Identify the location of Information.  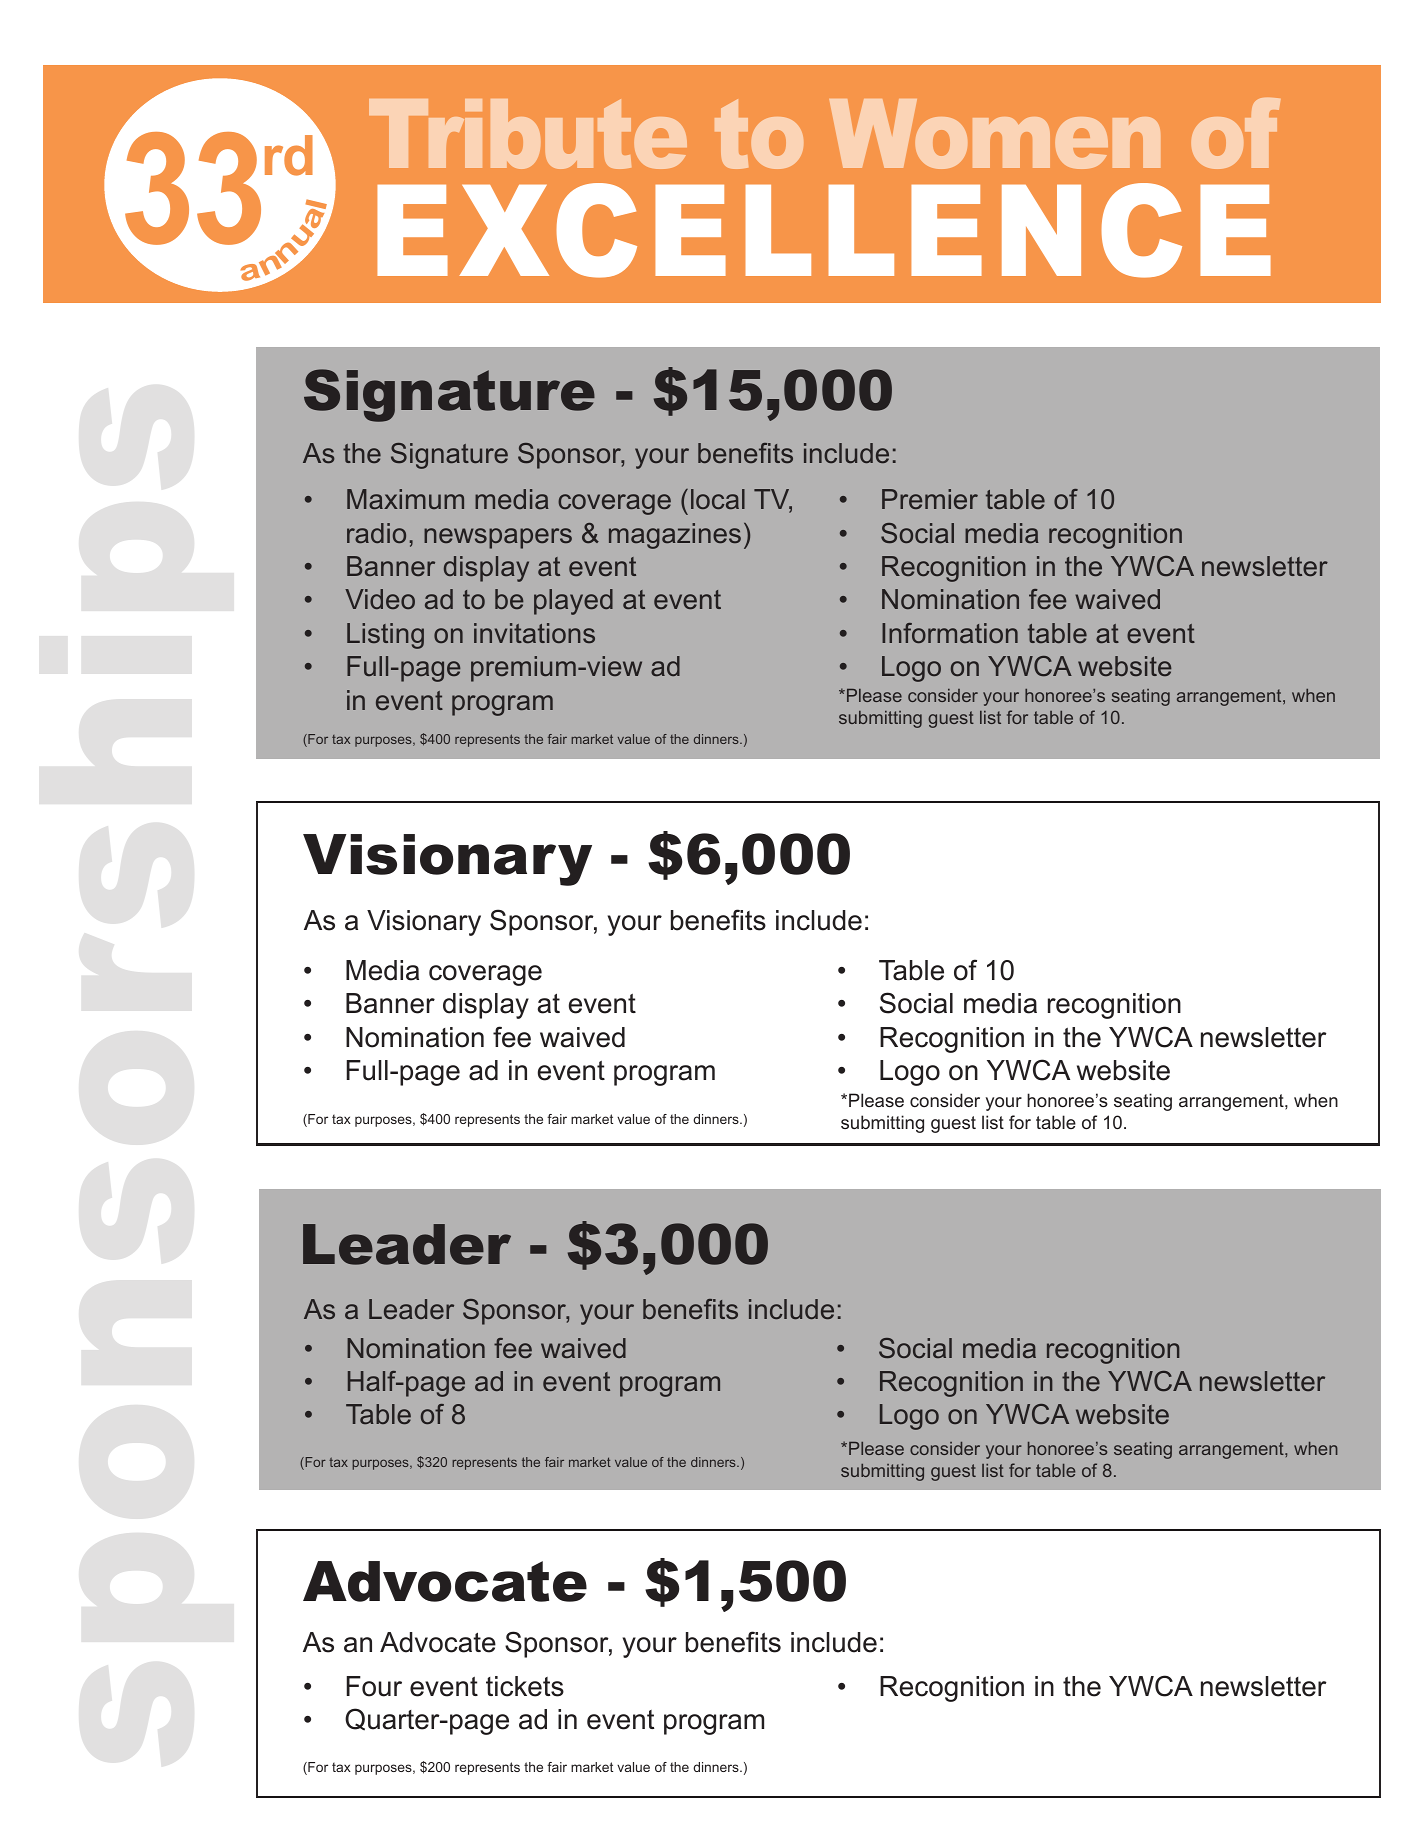
(950, 633).
